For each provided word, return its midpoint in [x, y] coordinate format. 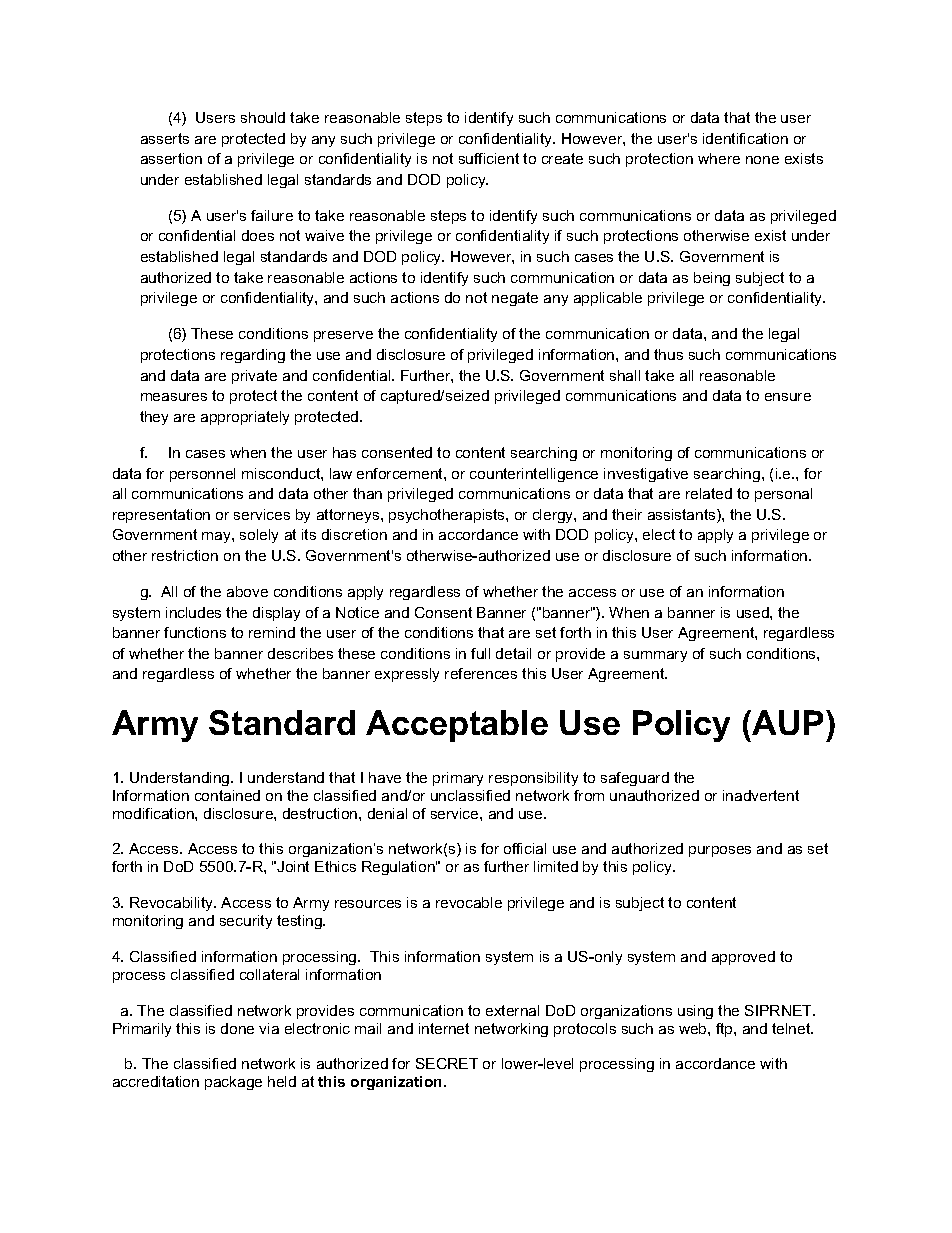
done [237, 1028]
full [480, 653]
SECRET [447, 1063]
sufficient [489, 158]
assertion [171, 158]
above [247, 591]
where [719, 158]
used [754, 612]
